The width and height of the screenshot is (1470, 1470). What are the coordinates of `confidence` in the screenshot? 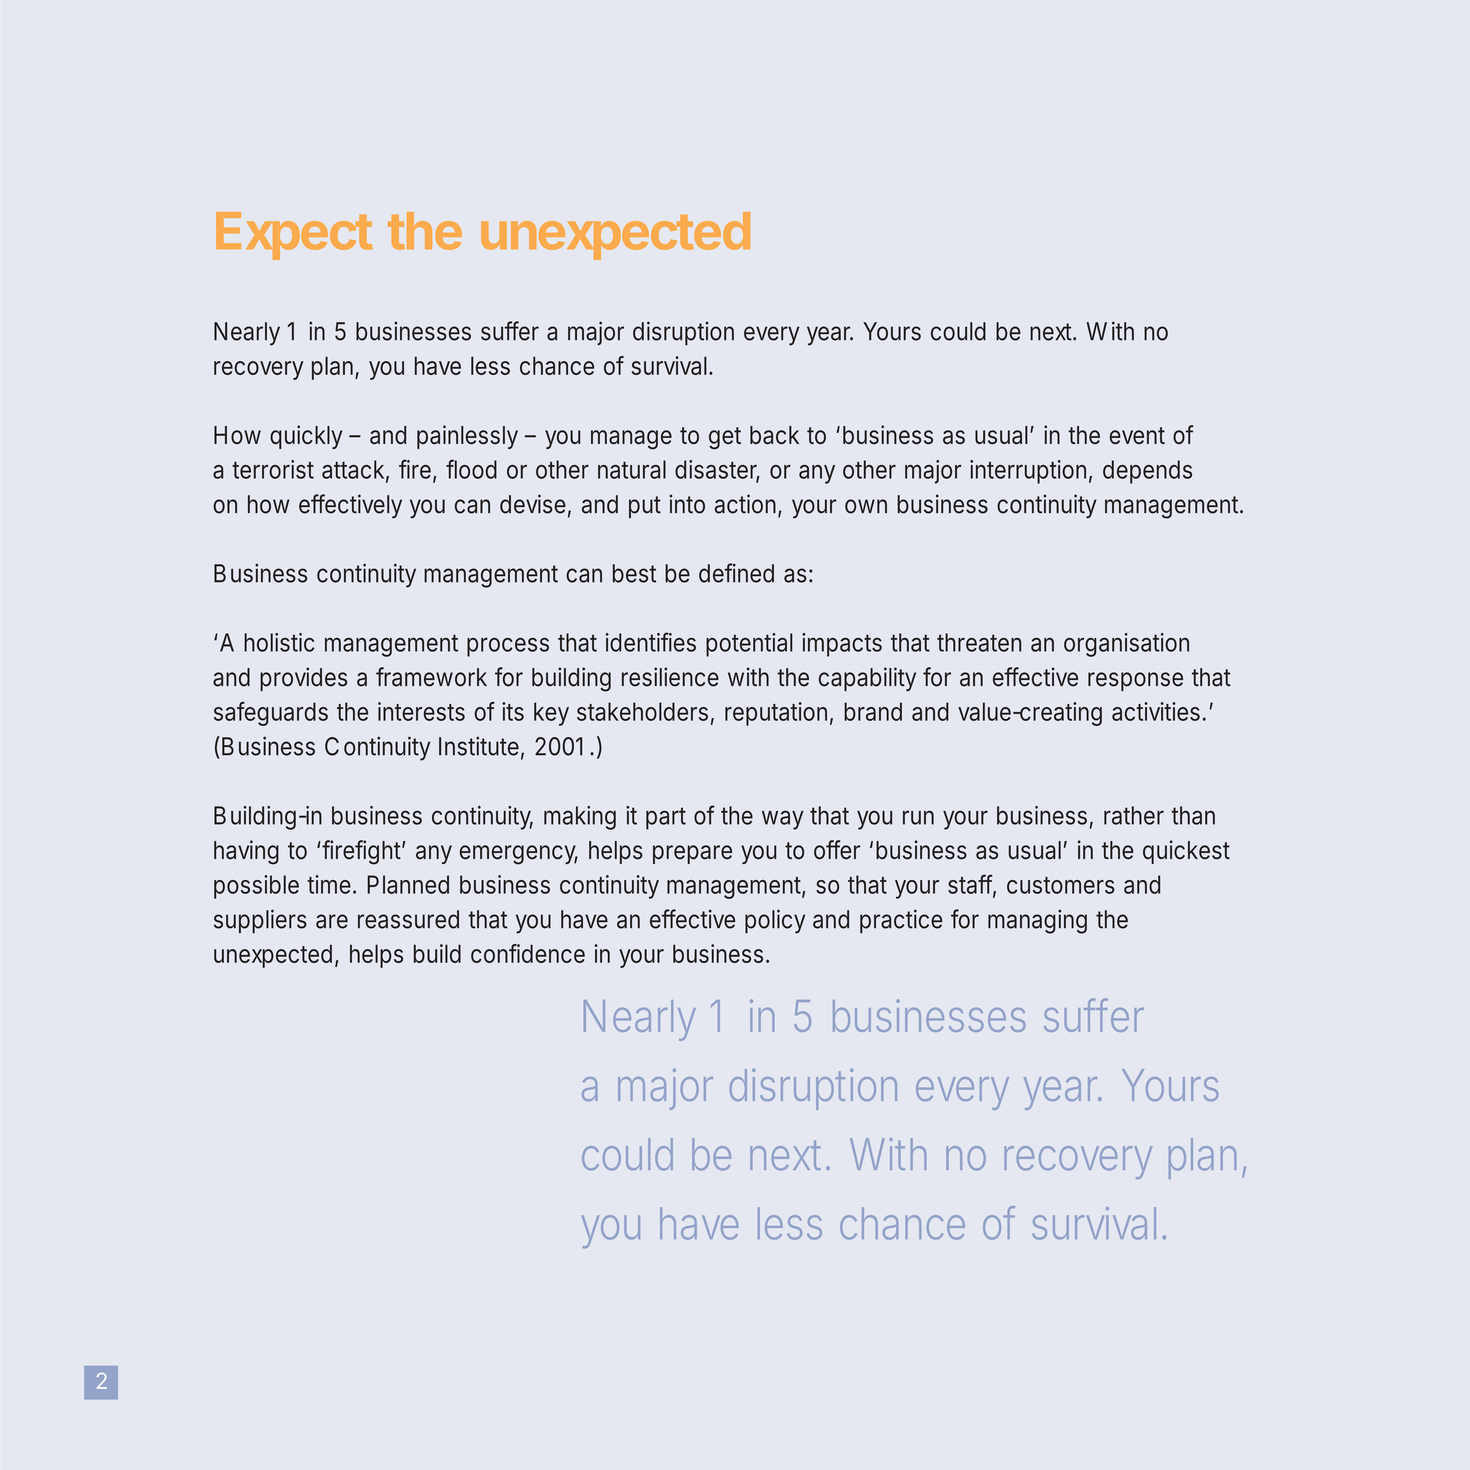 It's located at (528, 953).
